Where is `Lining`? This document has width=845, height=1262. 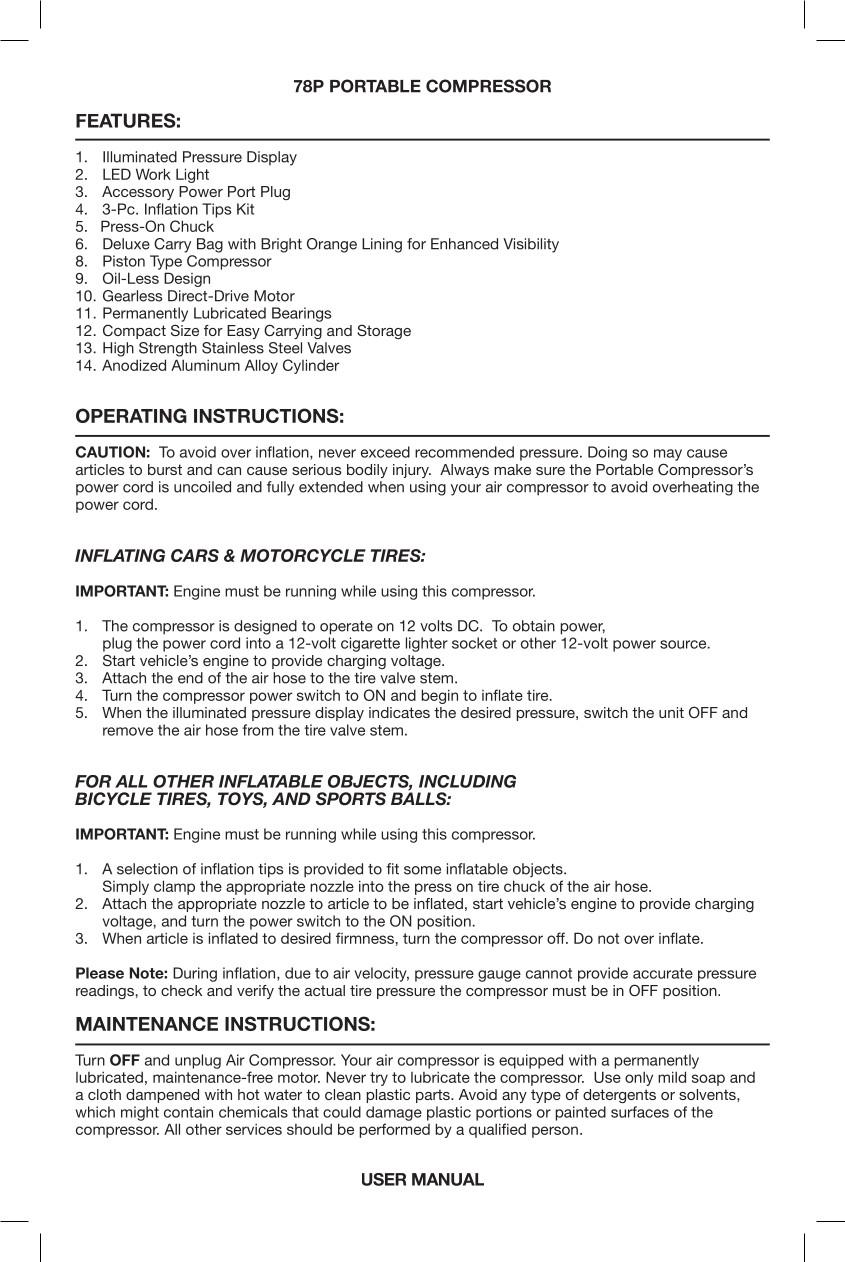
Lining is located at coordinates (382, 245).
